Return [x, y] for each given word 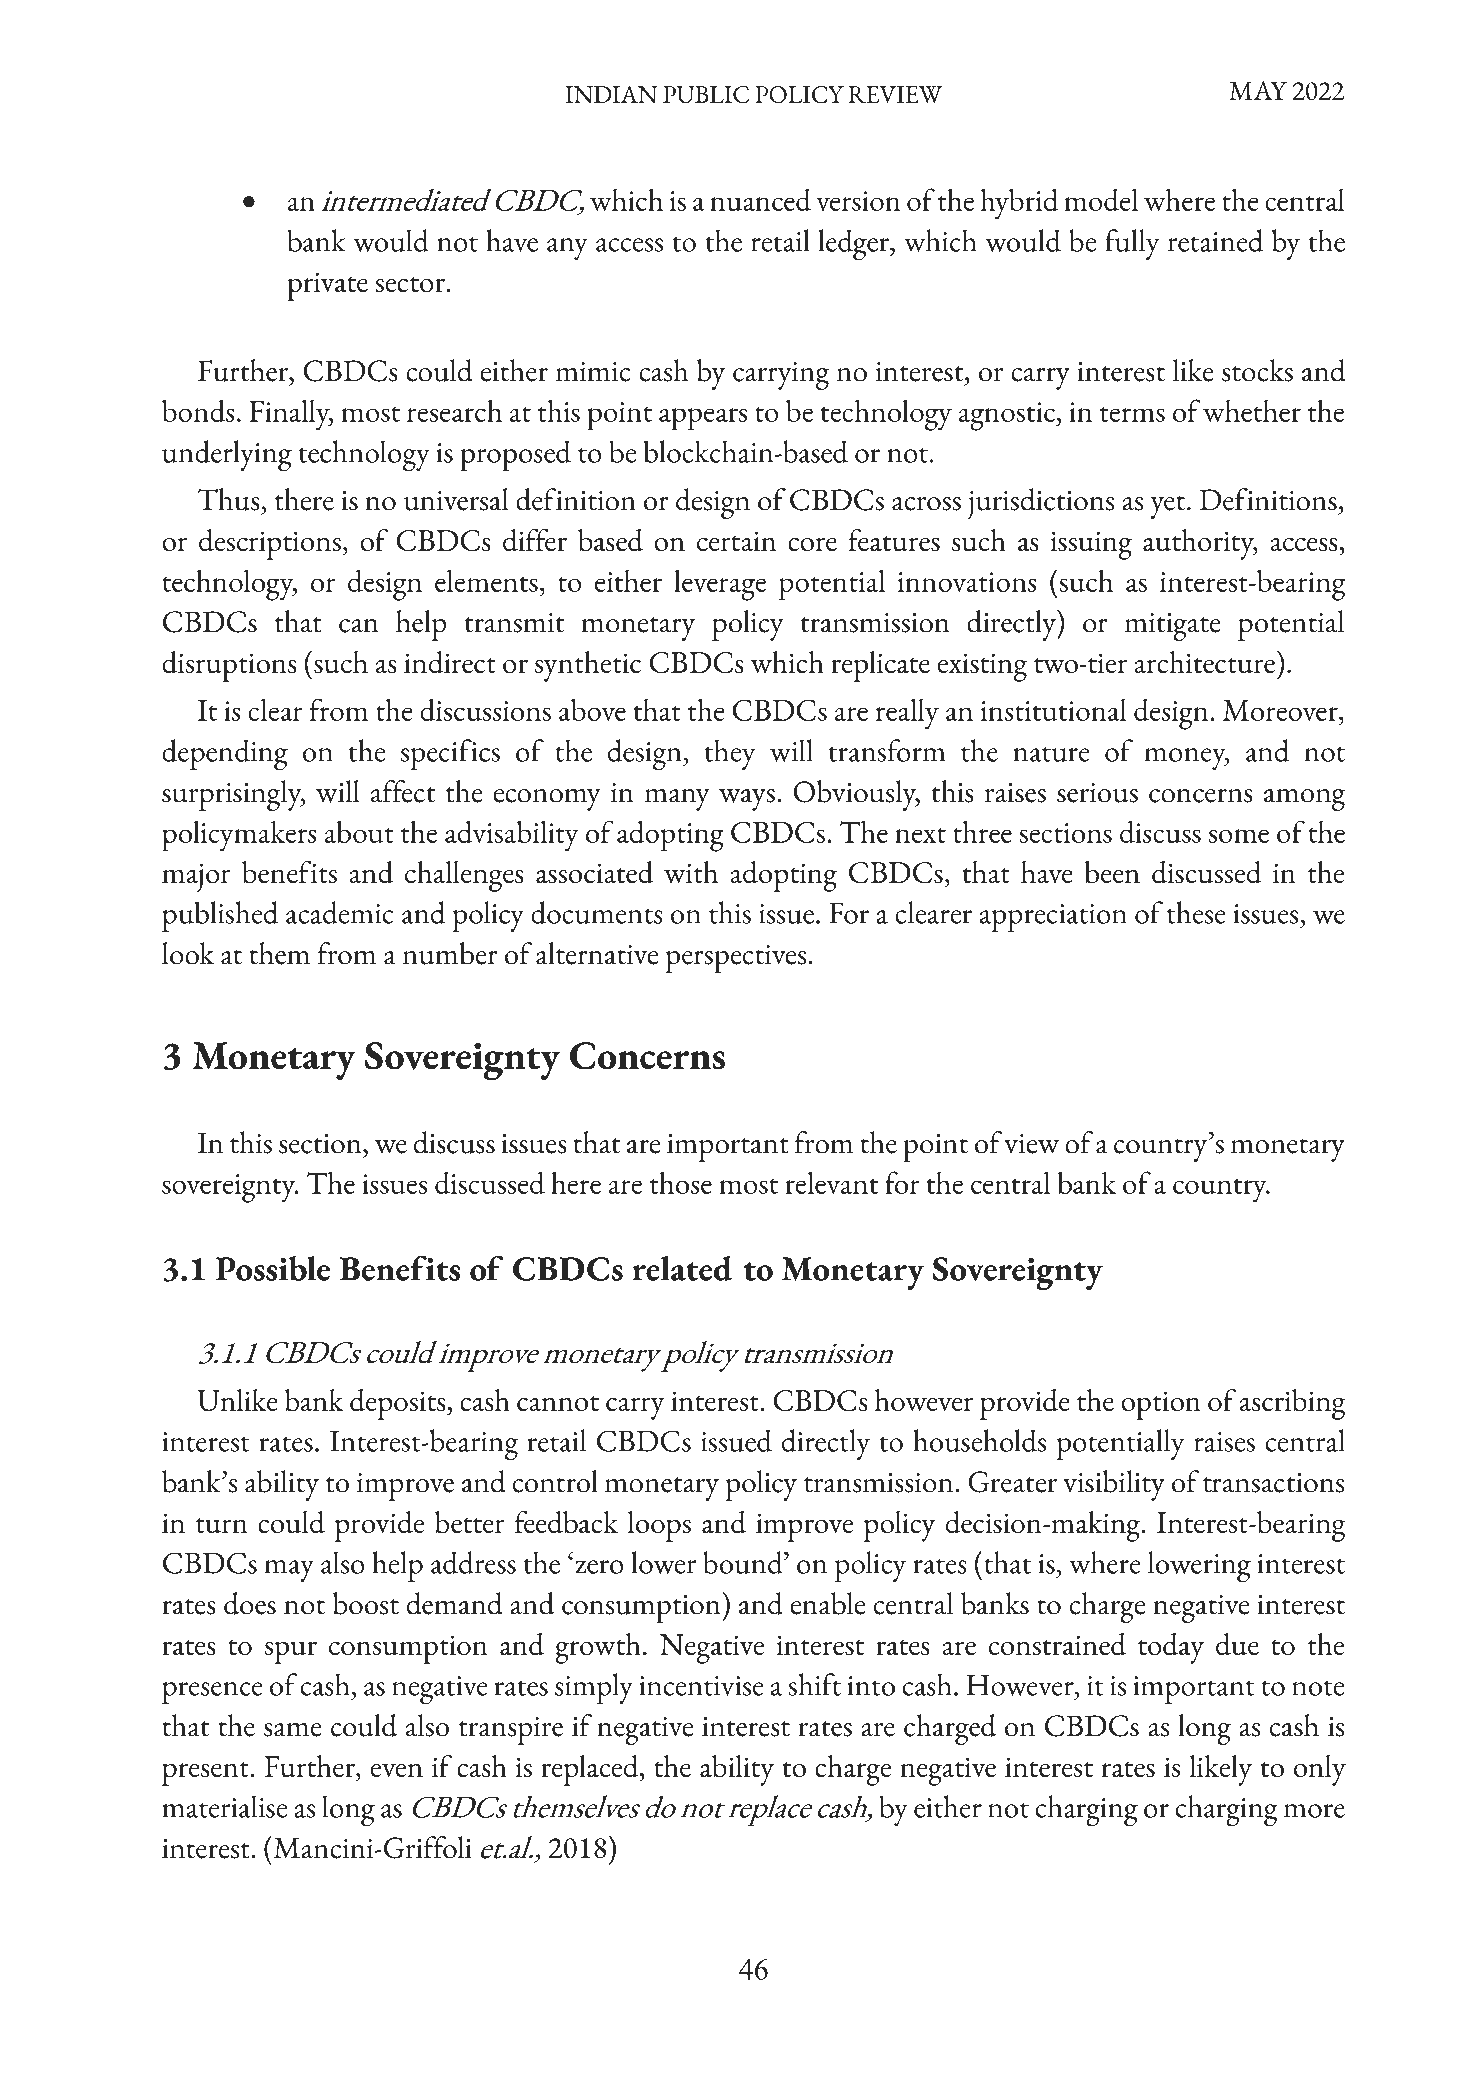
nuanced [760, 199]
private [327, 286]
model [1101, 199]
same [293, 1729]
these [1196, 912]
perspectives [735, 959]
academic [339, 912]
